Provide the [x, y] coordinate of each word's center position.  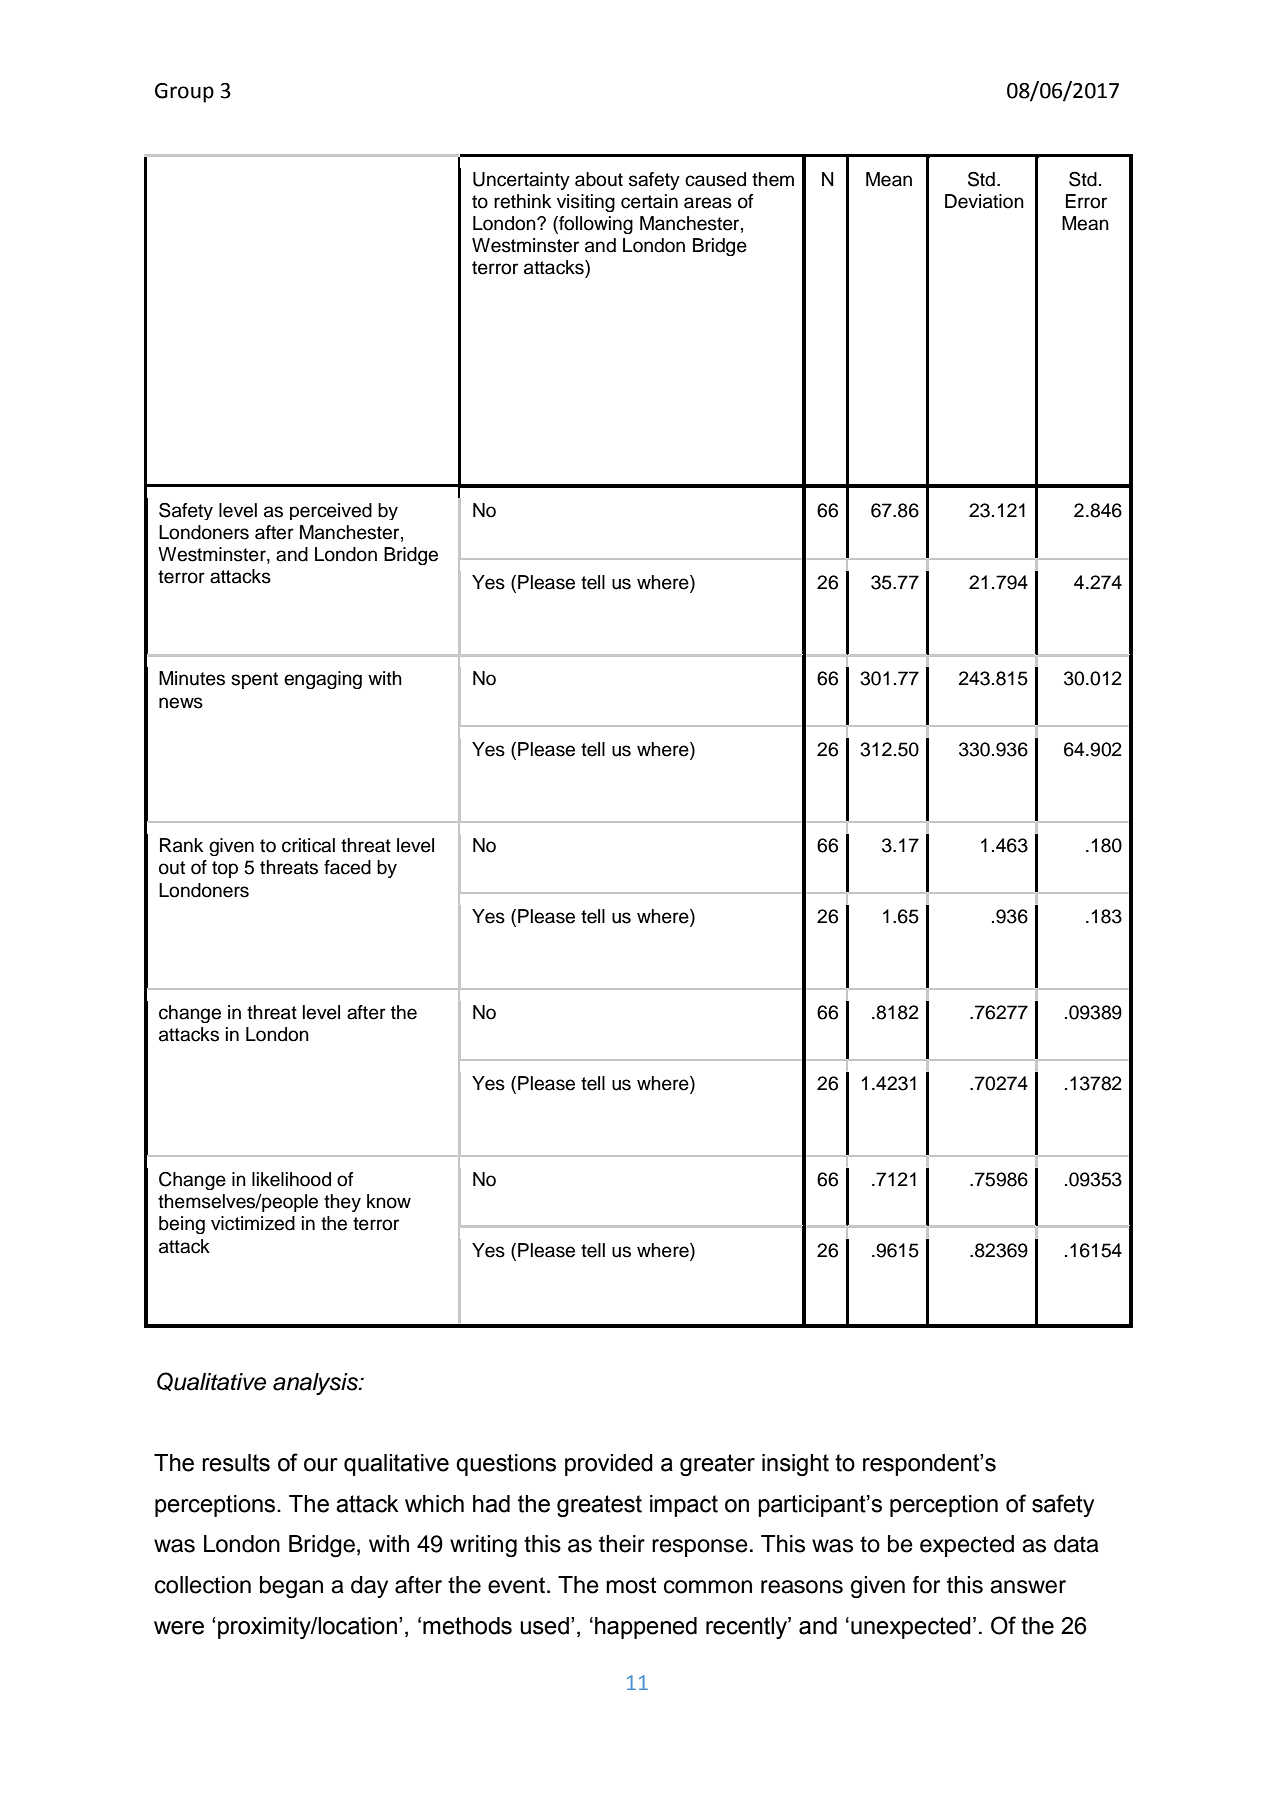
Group [184, 93]
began [291, 1587]
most [631, 1585]
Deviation [984, 201]
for [926, 1585]
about [599, 179]
